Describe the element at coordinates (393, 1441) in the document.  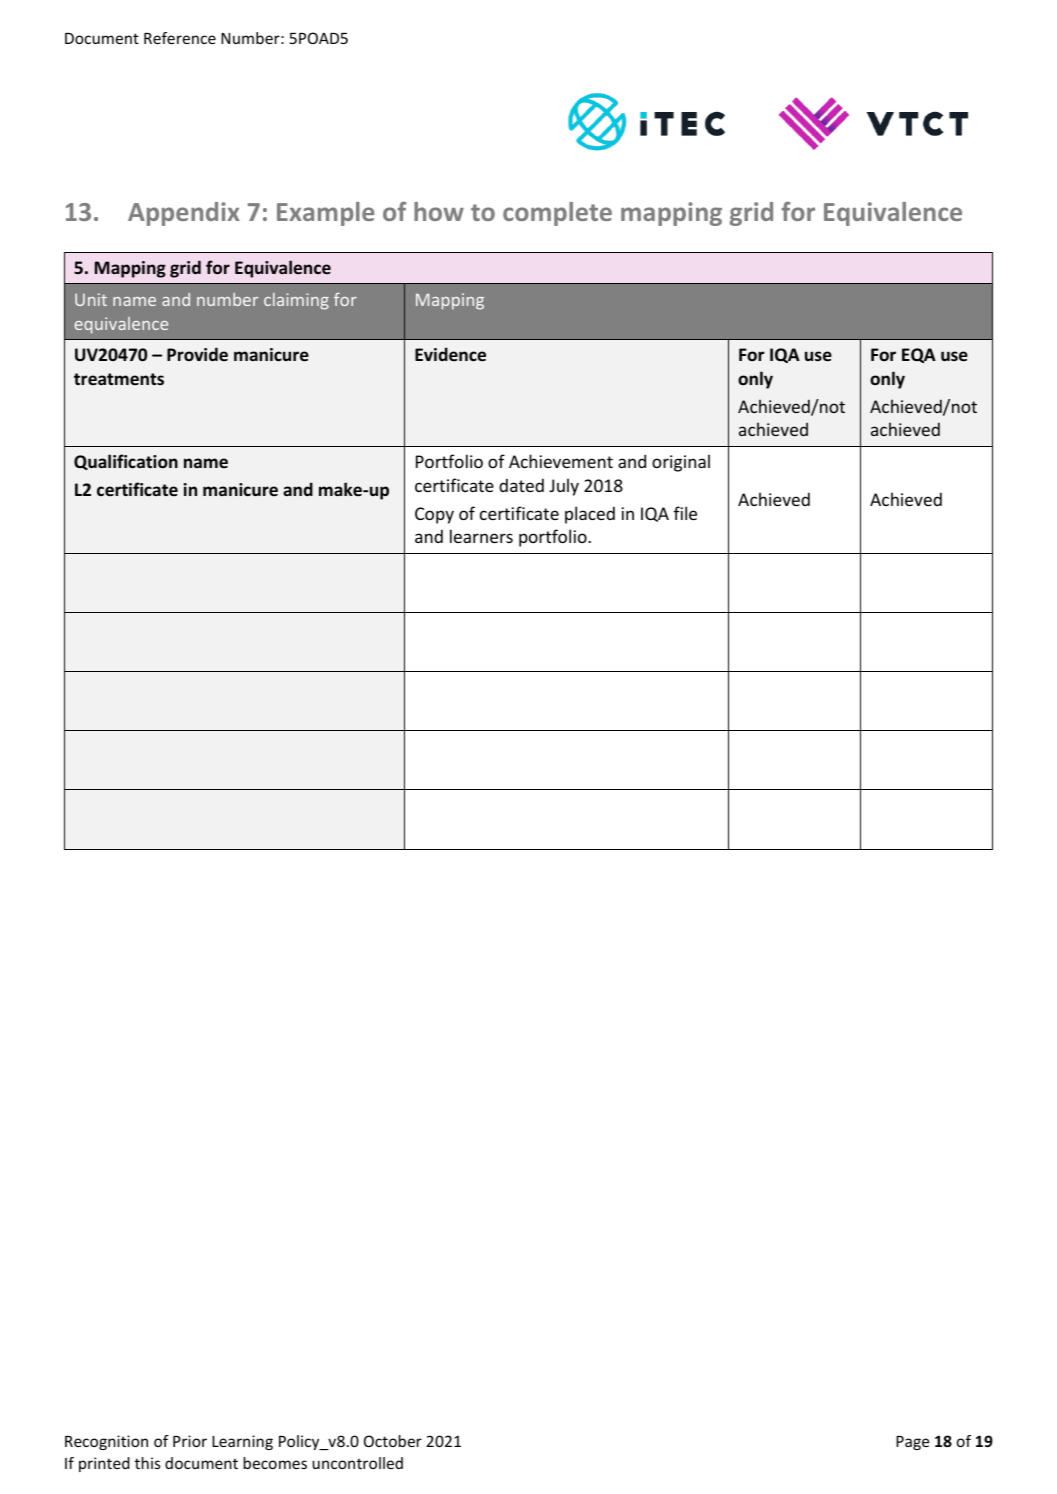
I see `October` at that location.
